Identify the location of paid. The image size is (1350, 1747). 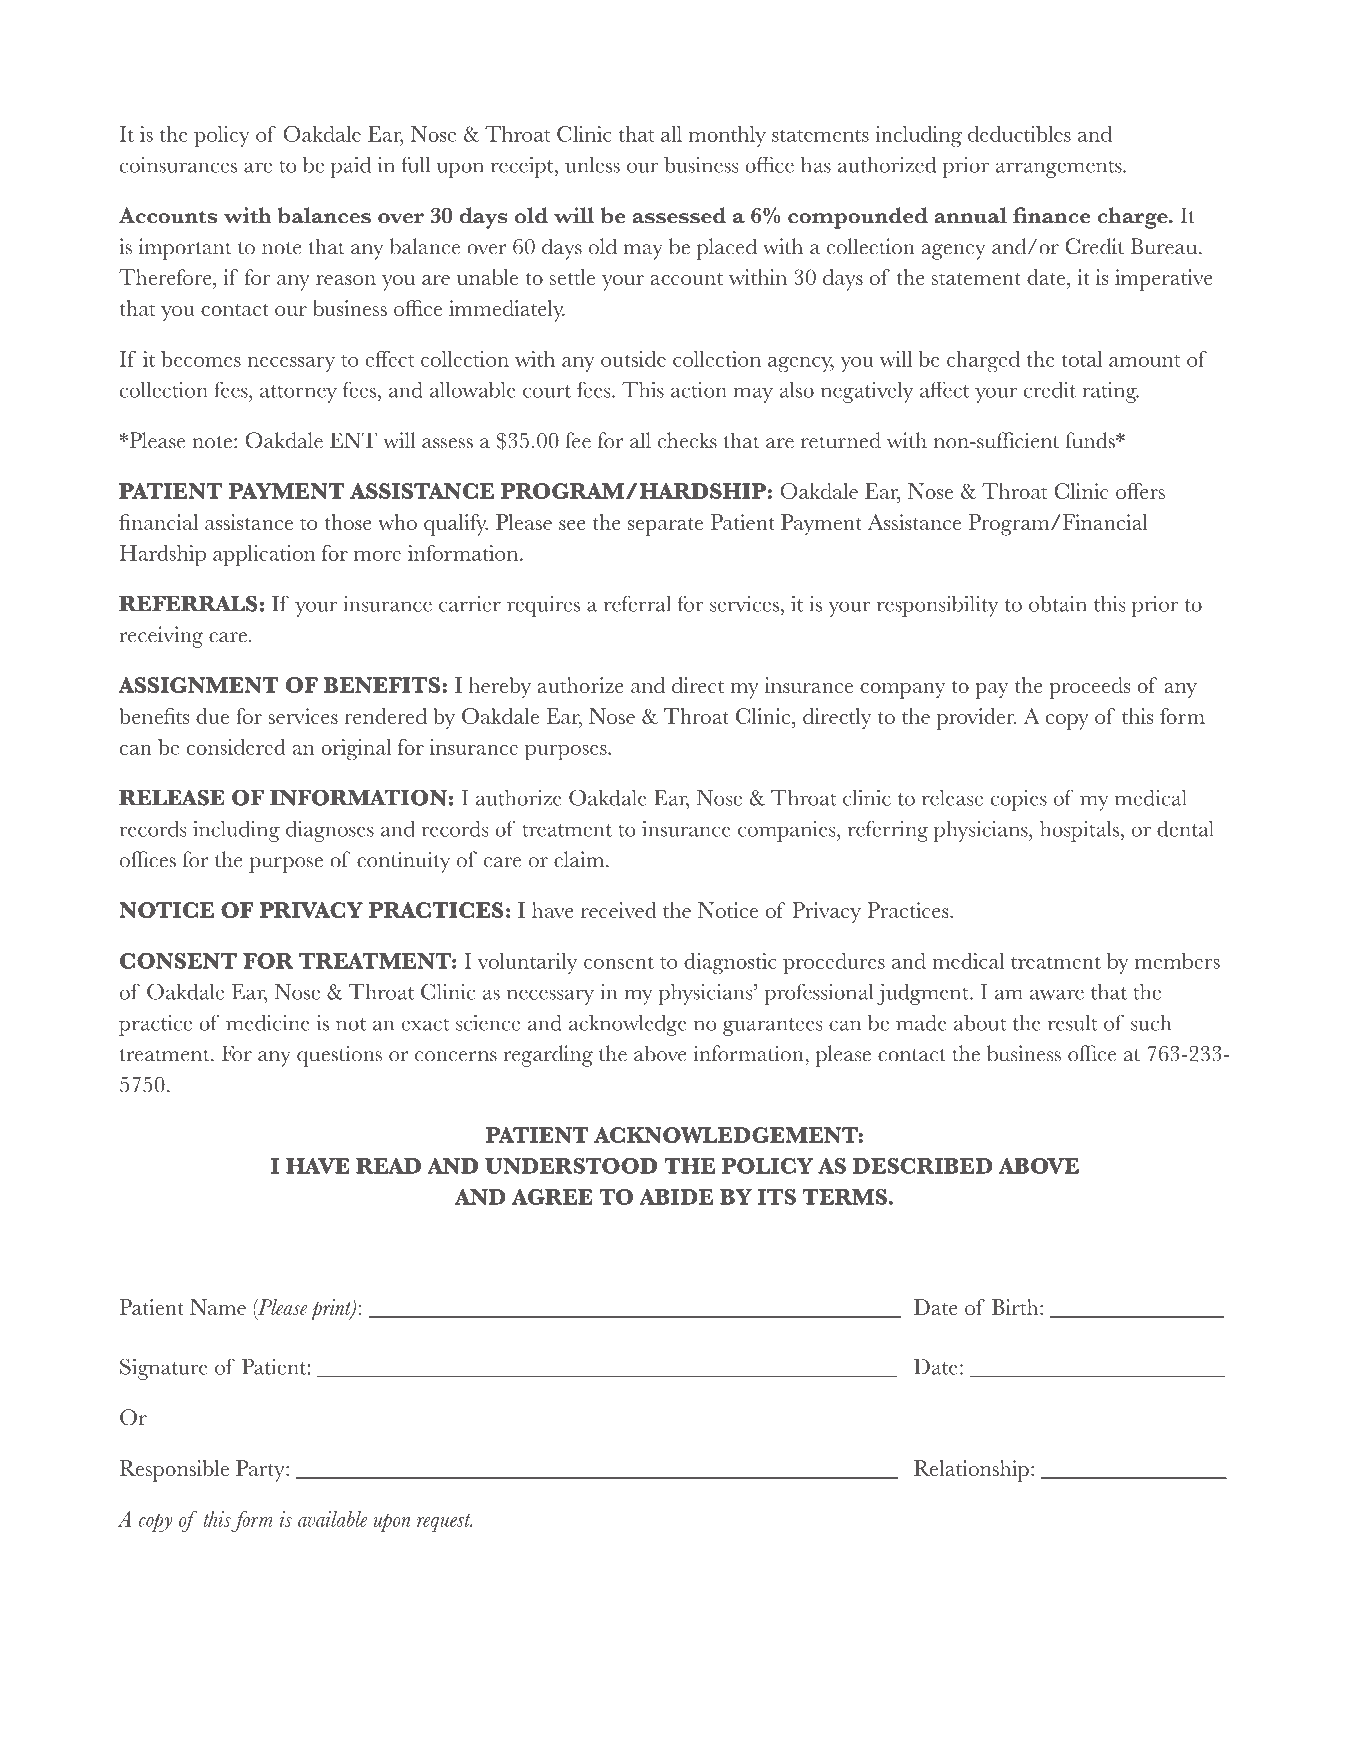
(351, 167).
